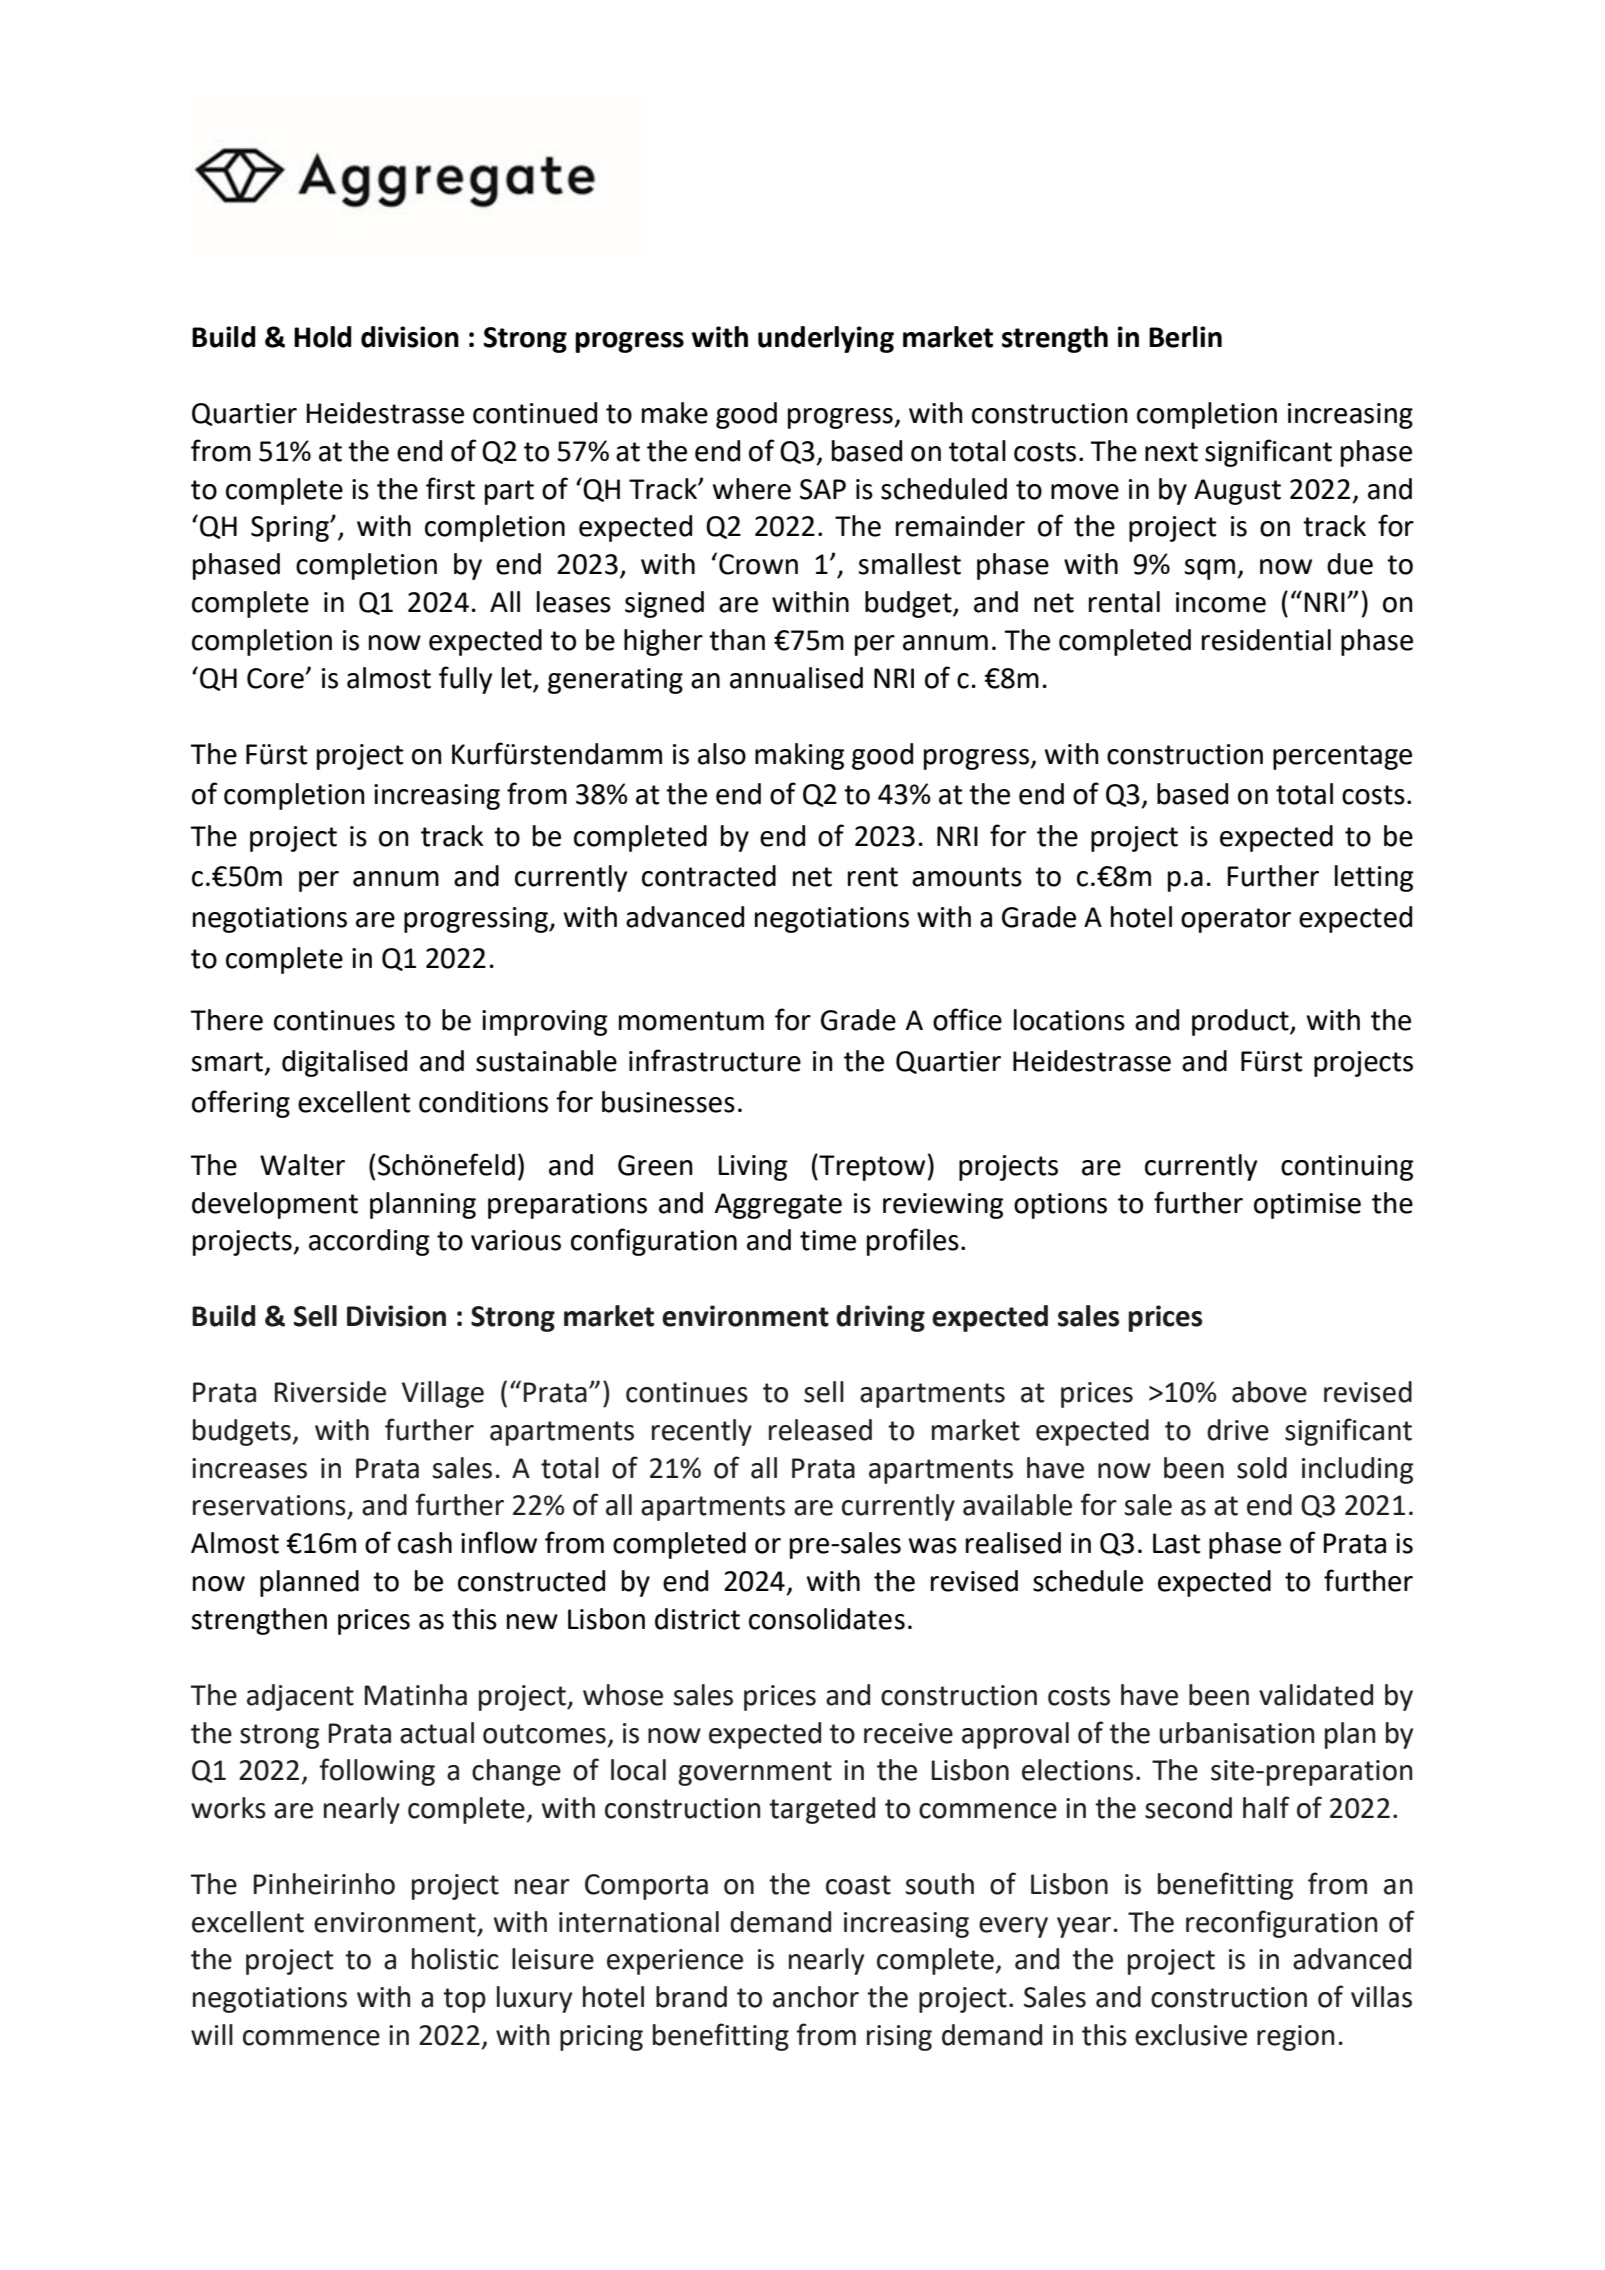 This document has height=2270, width=1605. What do you see at coordinates (455, 1959) in the document?
I see `holistic` at bounding box center [455, 1959].
